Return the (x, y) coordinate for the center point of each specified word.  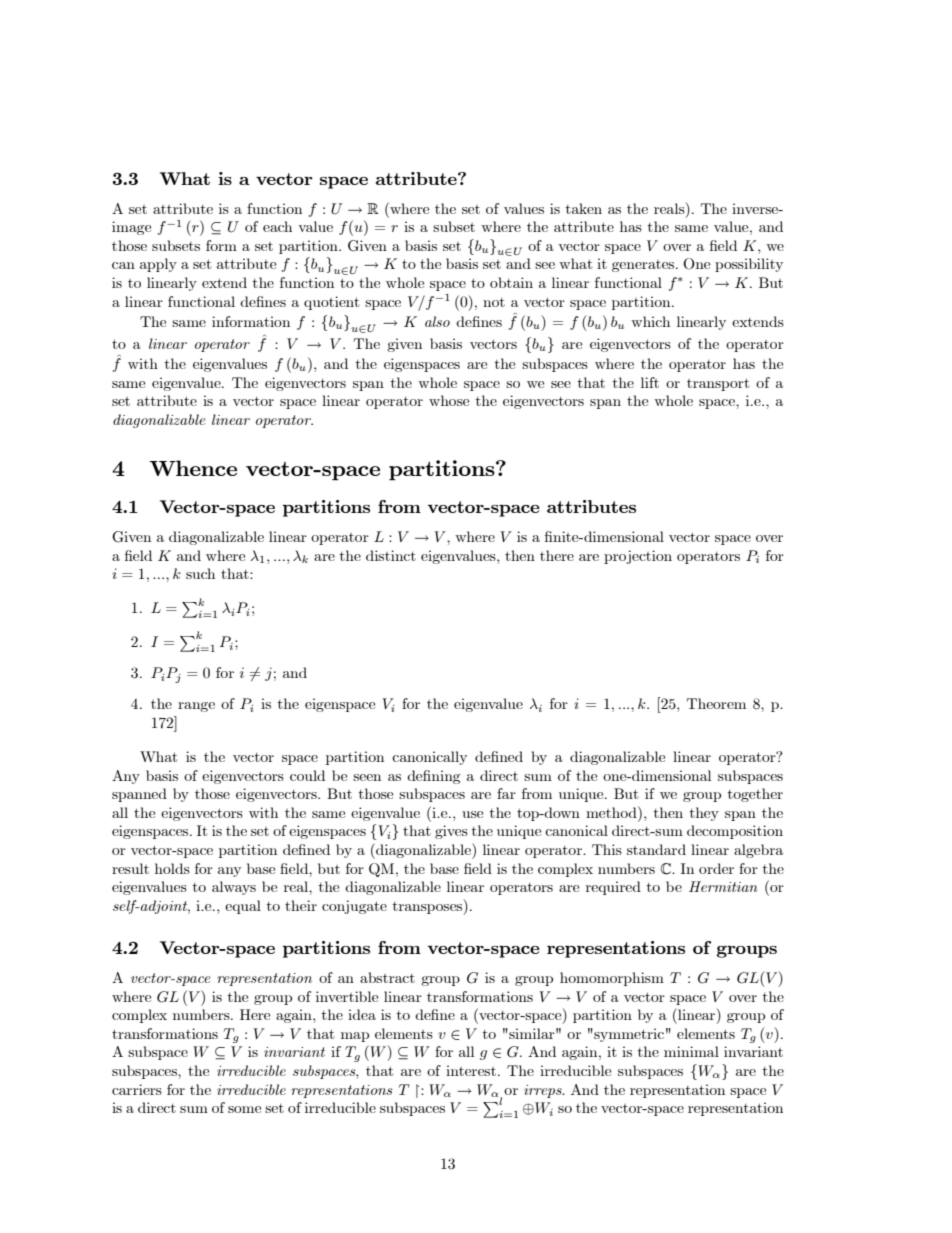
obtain (511, 282)
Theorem (716, 703)
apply (158, 265)
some (244, 1109)
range (196, 707)
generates (644, 266)
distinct (391, 555)
